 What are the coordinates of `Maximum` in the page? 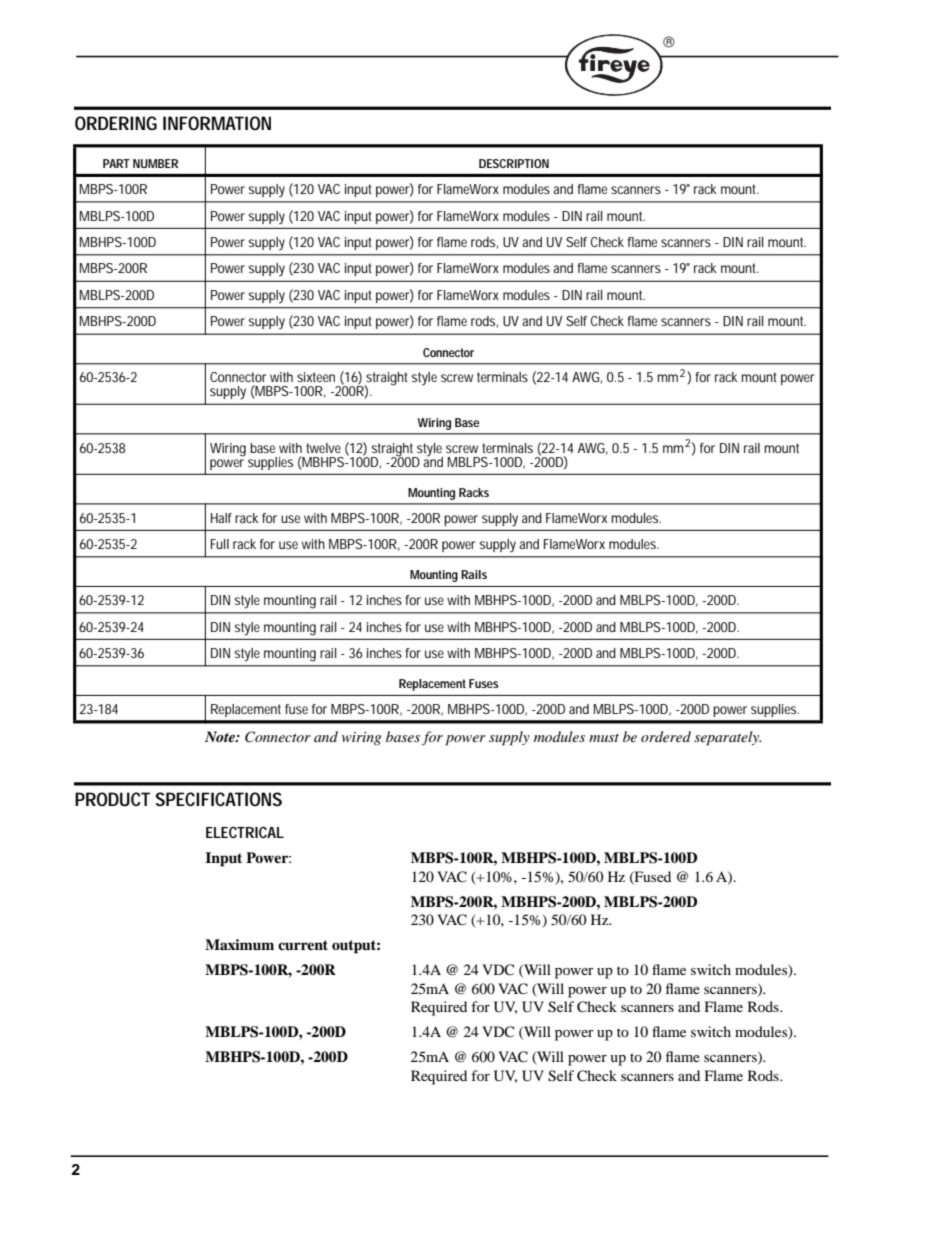 It's located at (239, 944).
